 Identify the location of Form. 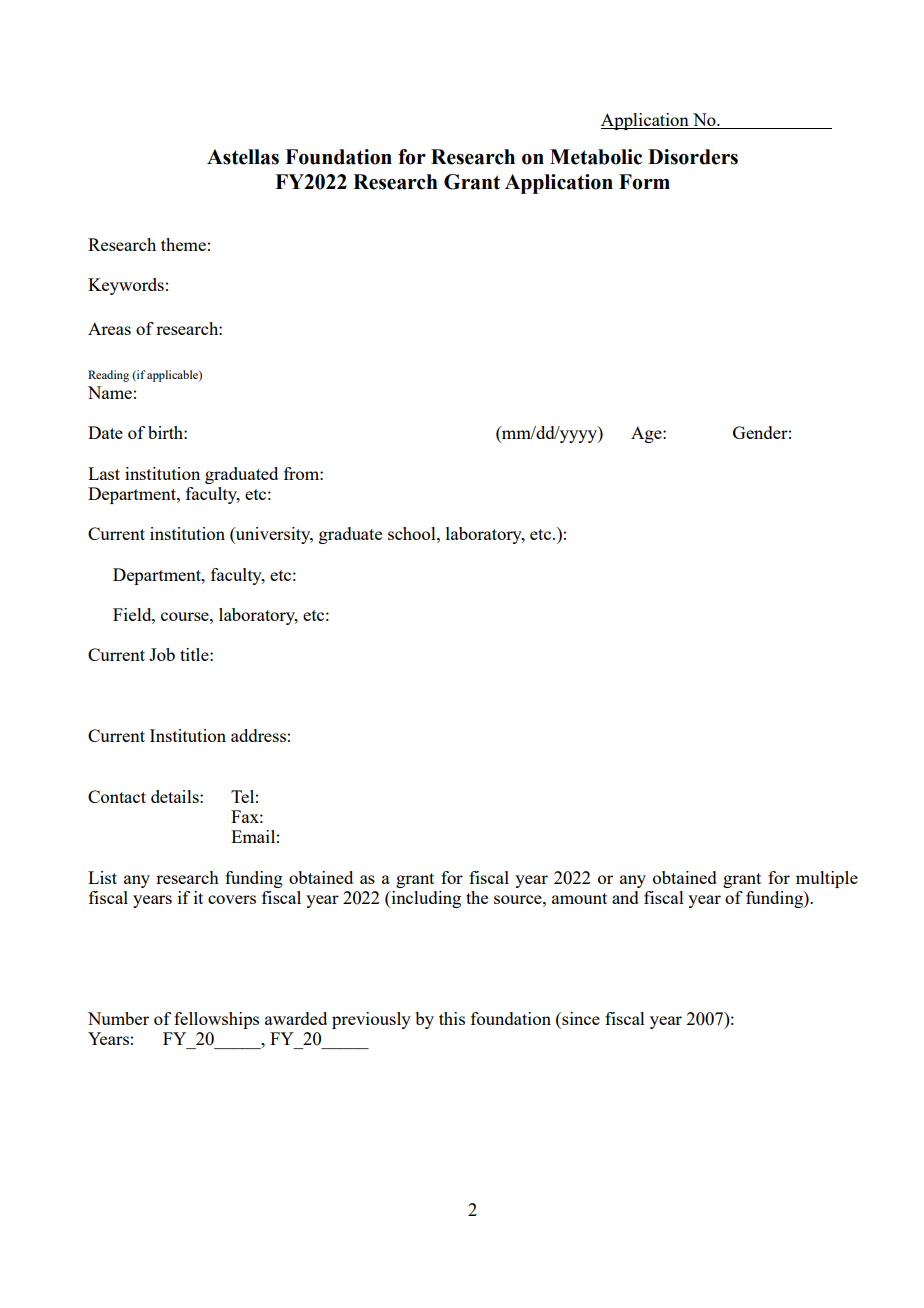
(644, 182).
